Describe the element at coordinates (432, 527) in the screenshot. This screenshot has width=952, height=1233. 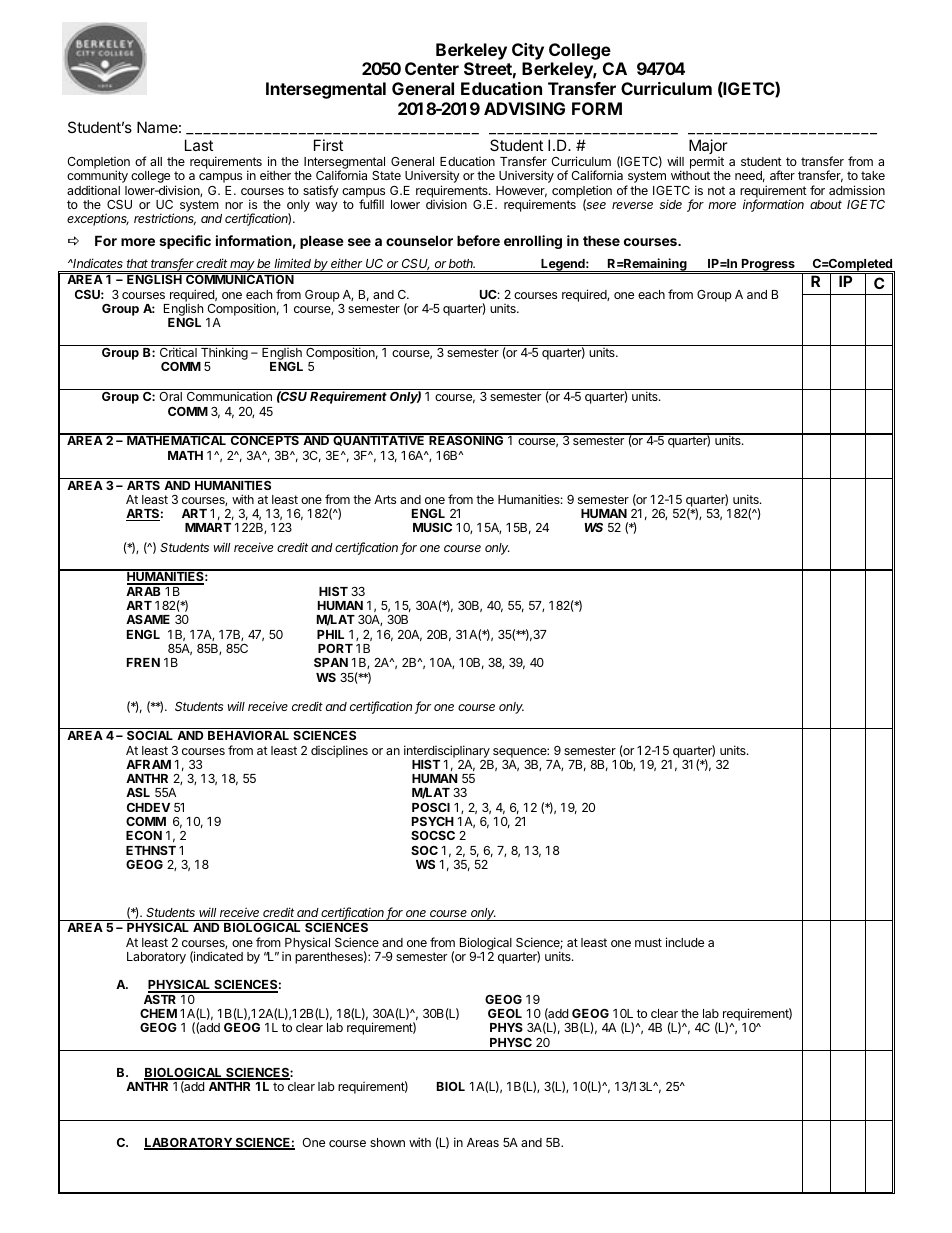
I see `MUSIC` at that location.
